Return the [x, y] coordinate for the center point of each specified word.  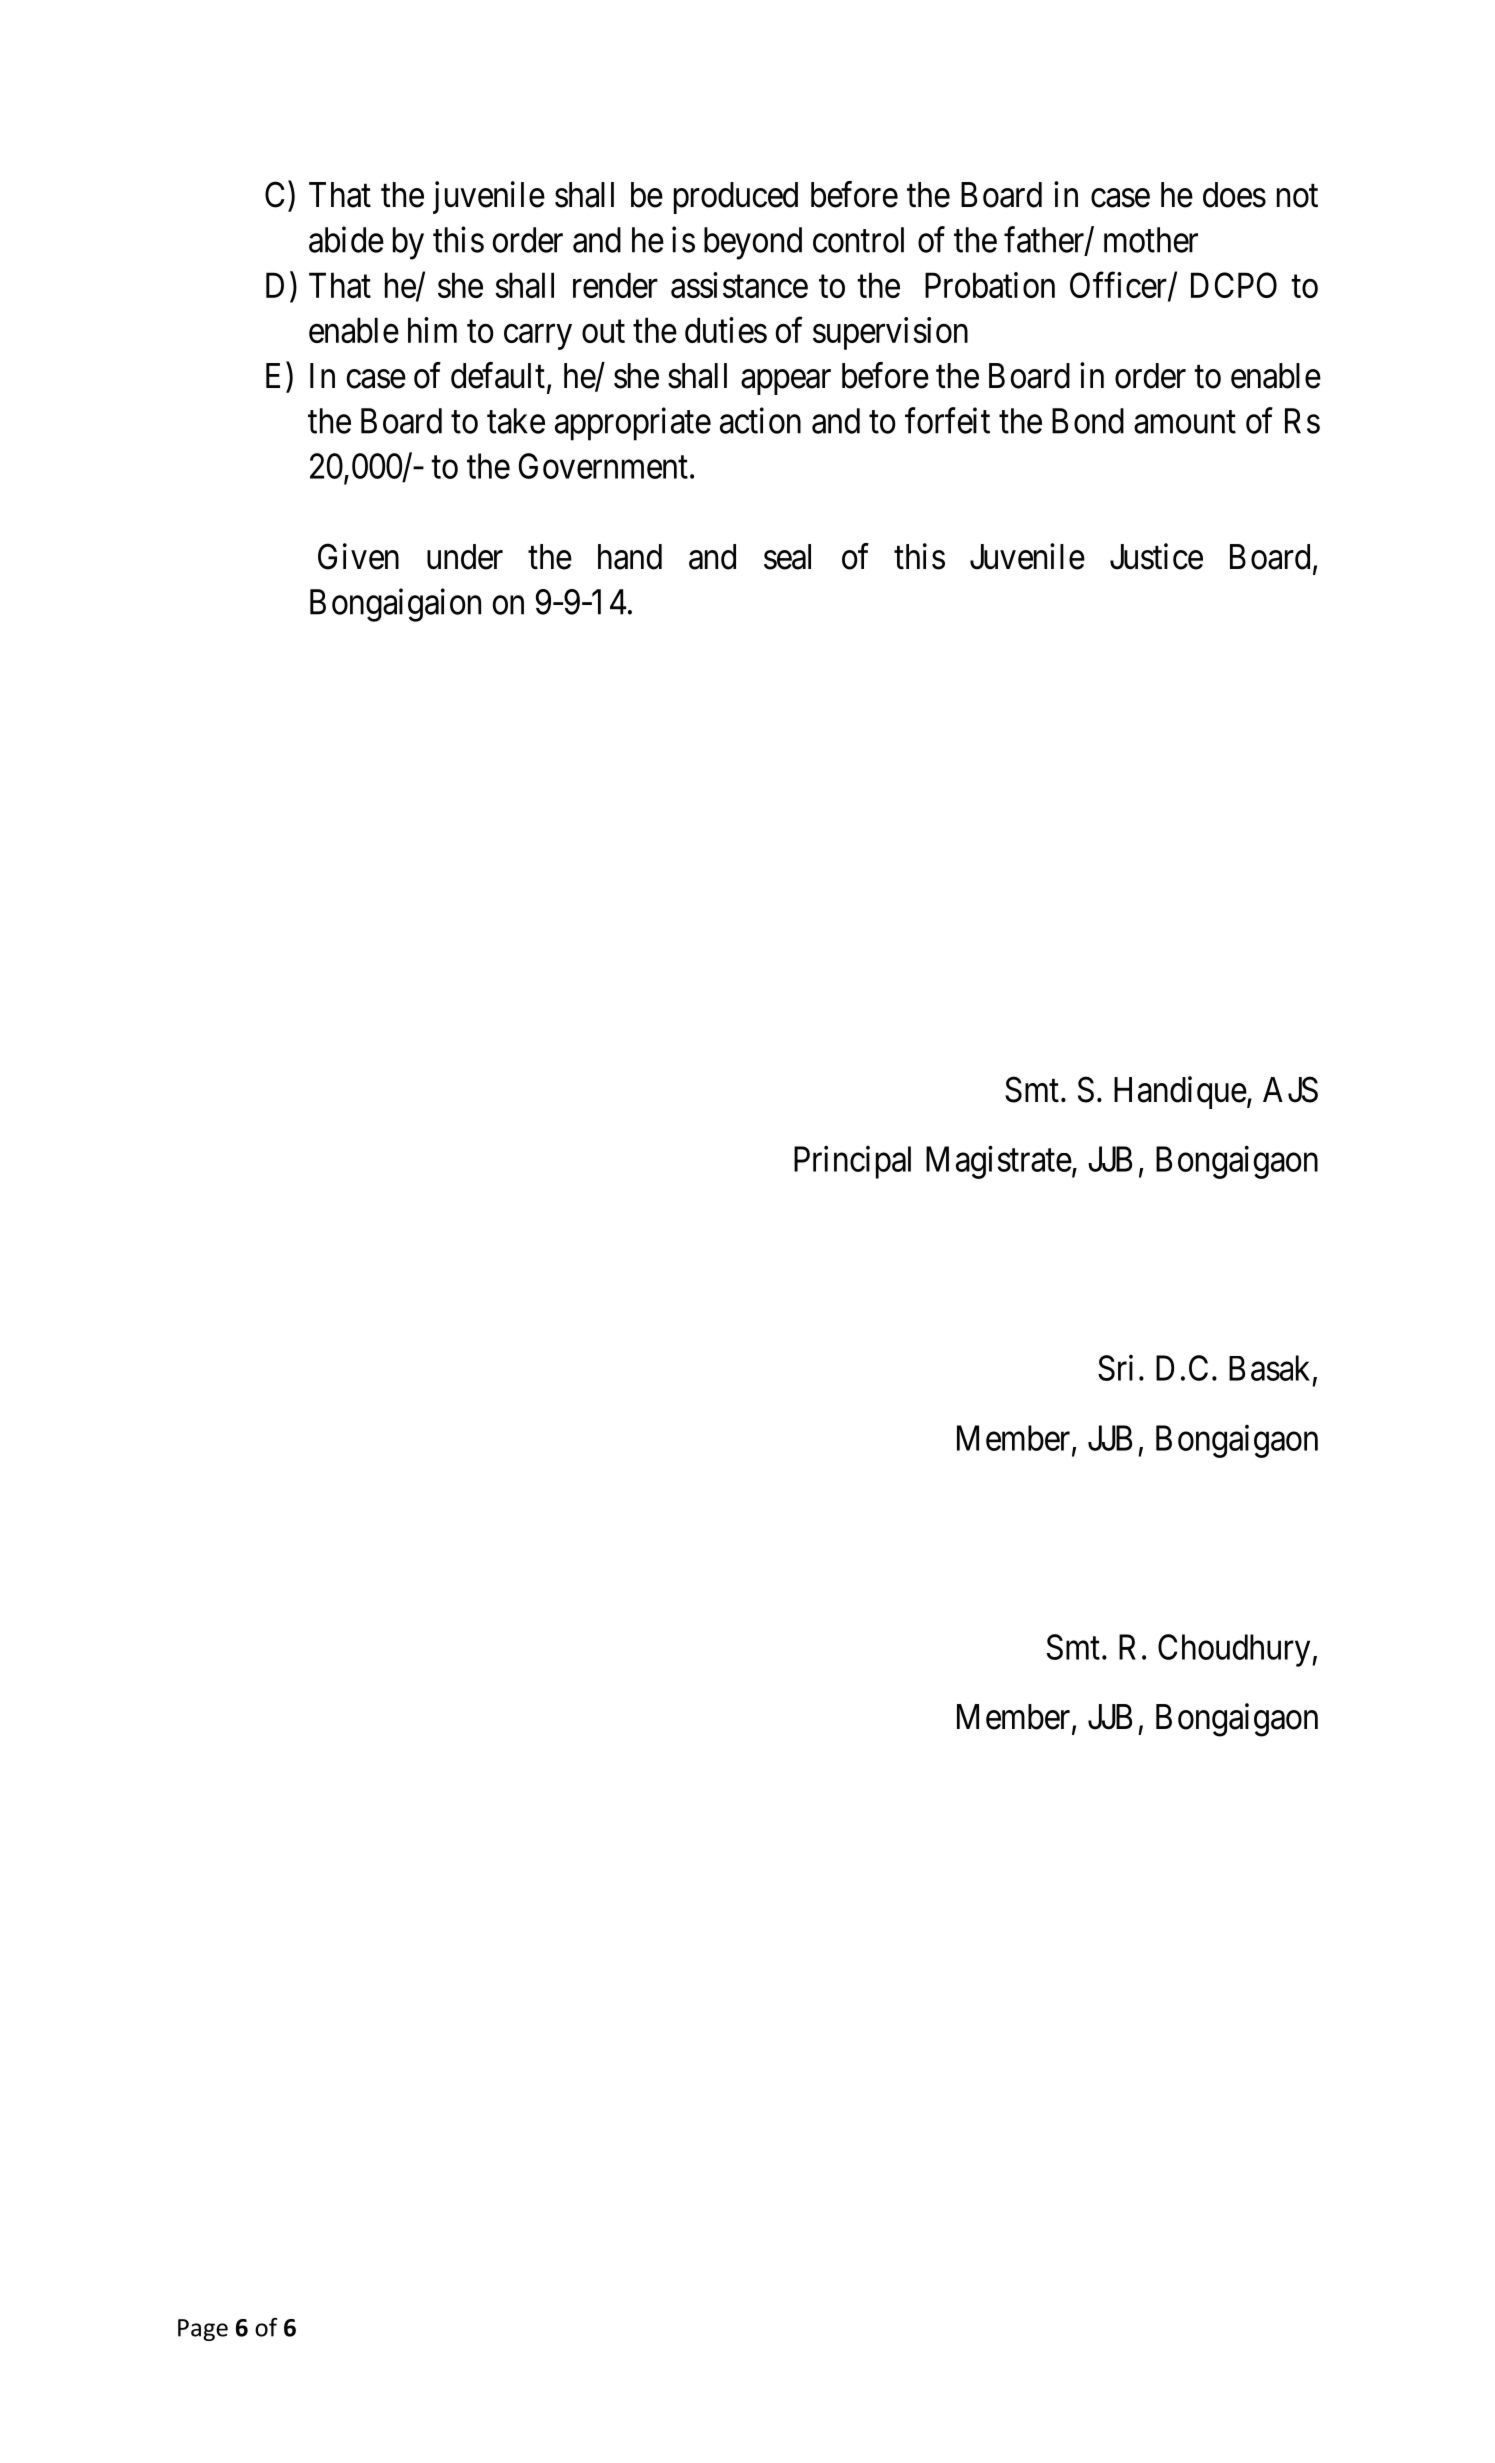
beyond [753, 243]
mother [1151, 240]
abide [346, 239]
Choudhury [1235, 1650]
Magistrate [999, 1162]
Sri [1115, 1368]
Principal [852, 1162]
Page [203, 2330]
